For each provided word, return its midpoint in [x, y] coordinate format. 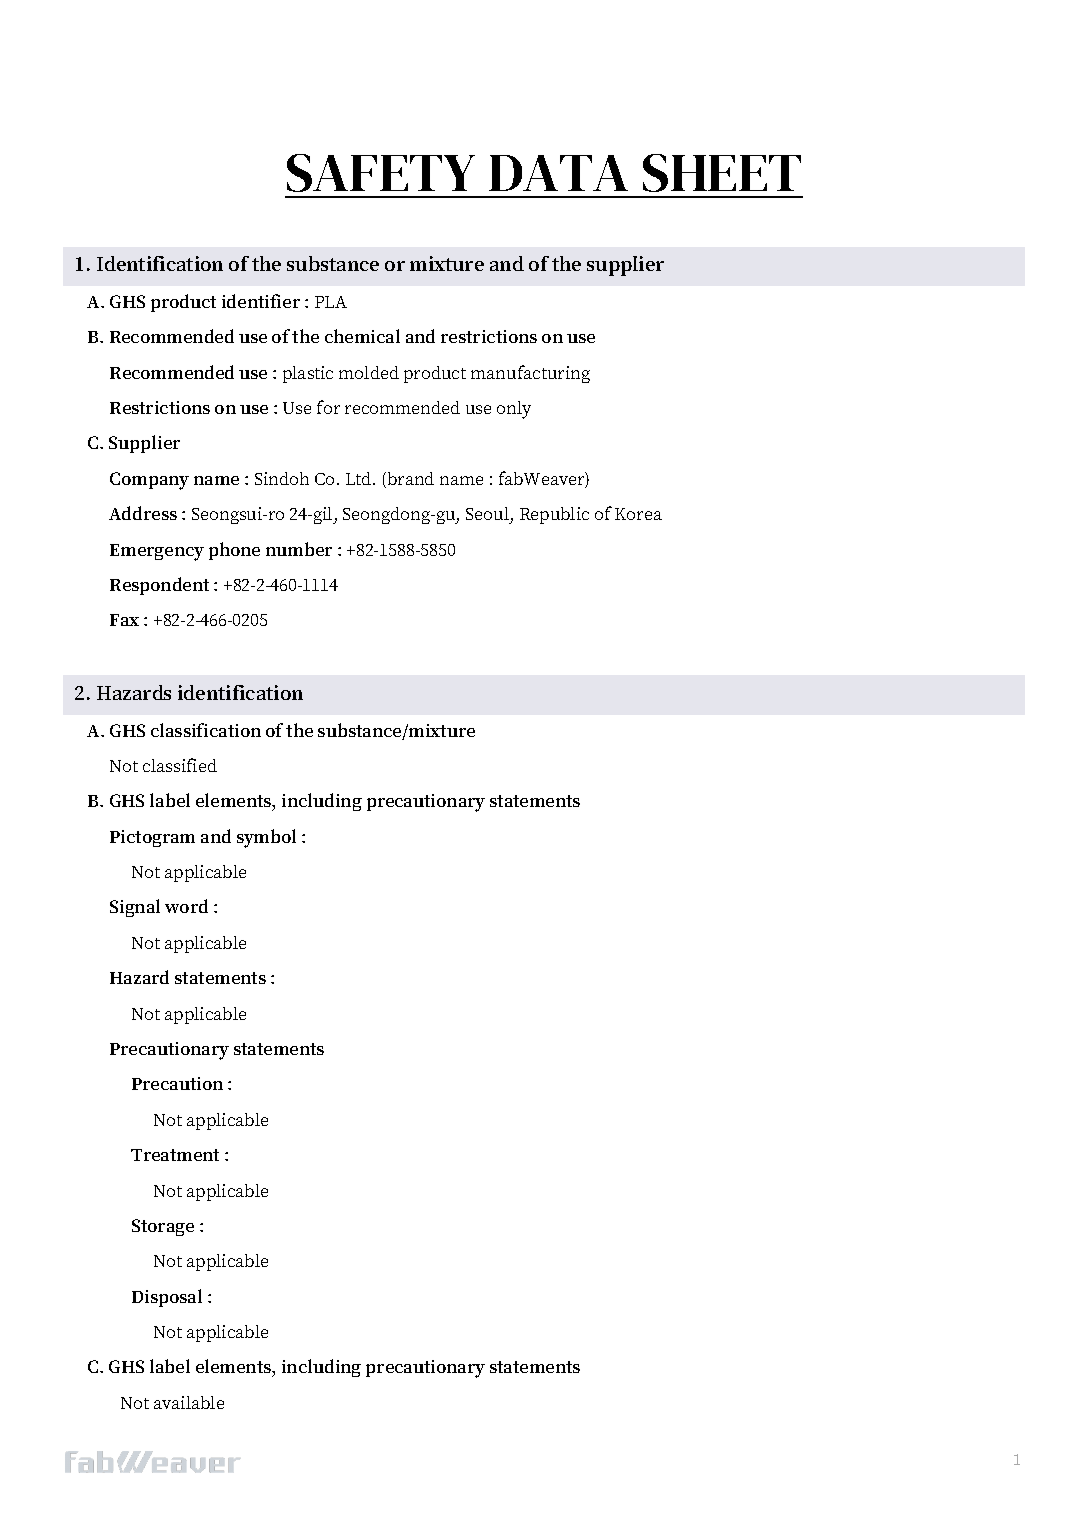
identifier [261, 301]
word [186, 906]
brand [409, 480]
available [189, 1402]
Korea [638, 514]
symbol [266, 838]
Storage [163, 1227]
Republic [554, 515]
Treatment [175, 1155]
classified [180, 765]
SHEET [722, 173]
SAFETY [381, 173]
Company [149, 481]
